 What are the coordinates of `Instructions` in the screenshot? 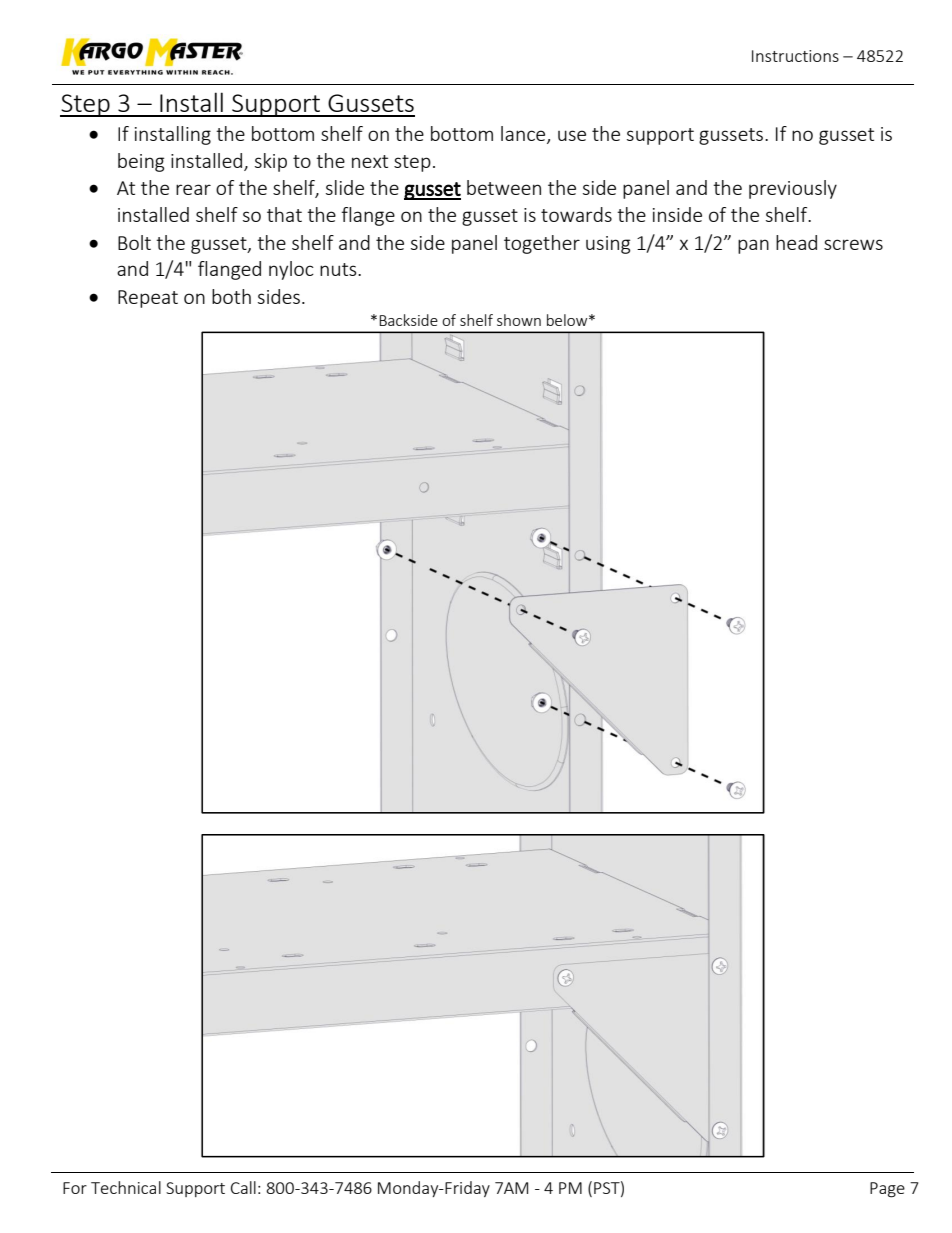 It's located at (795, 56).
